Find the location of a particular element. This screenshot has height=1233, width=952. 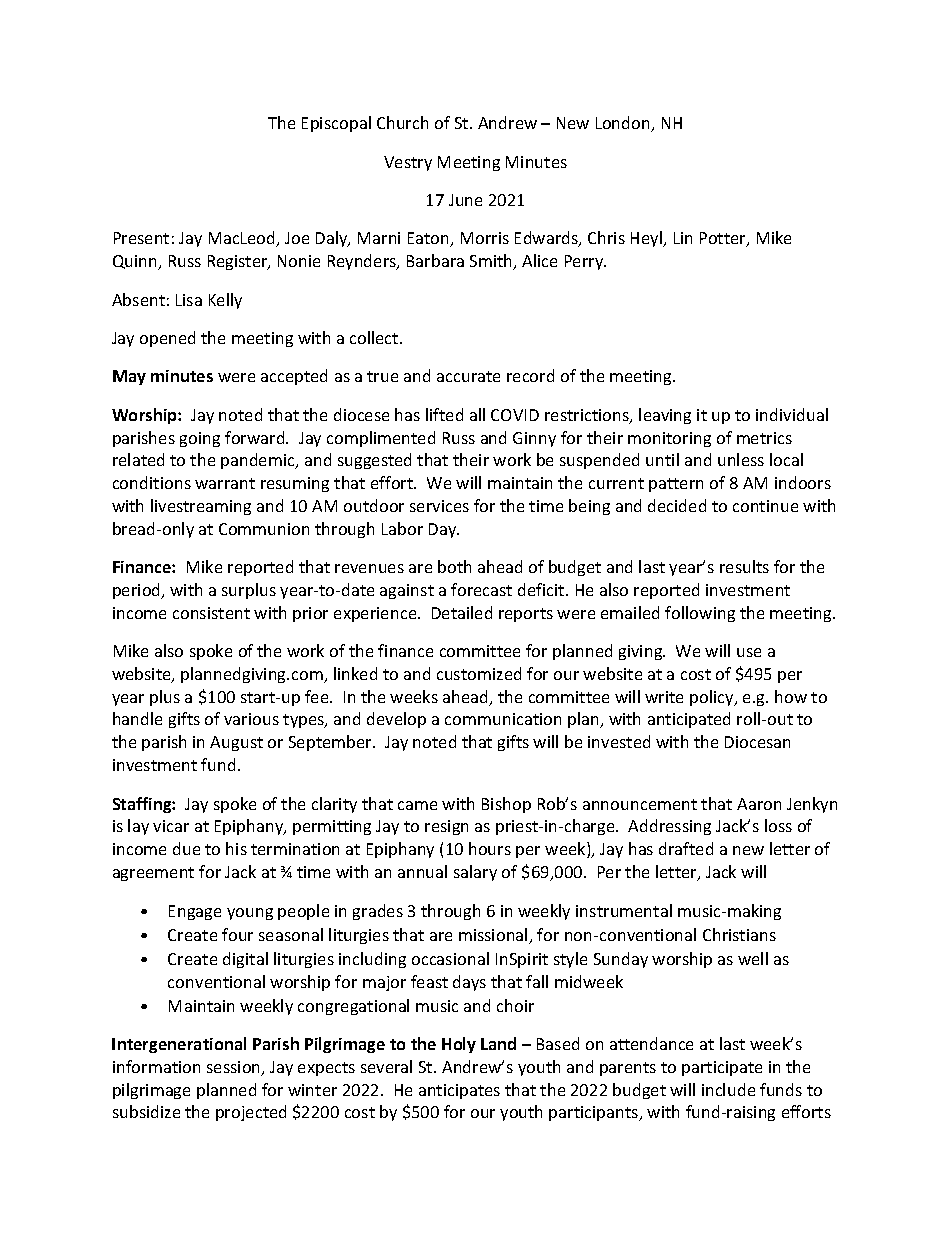

Engage is located at coordinates (195, 912).
